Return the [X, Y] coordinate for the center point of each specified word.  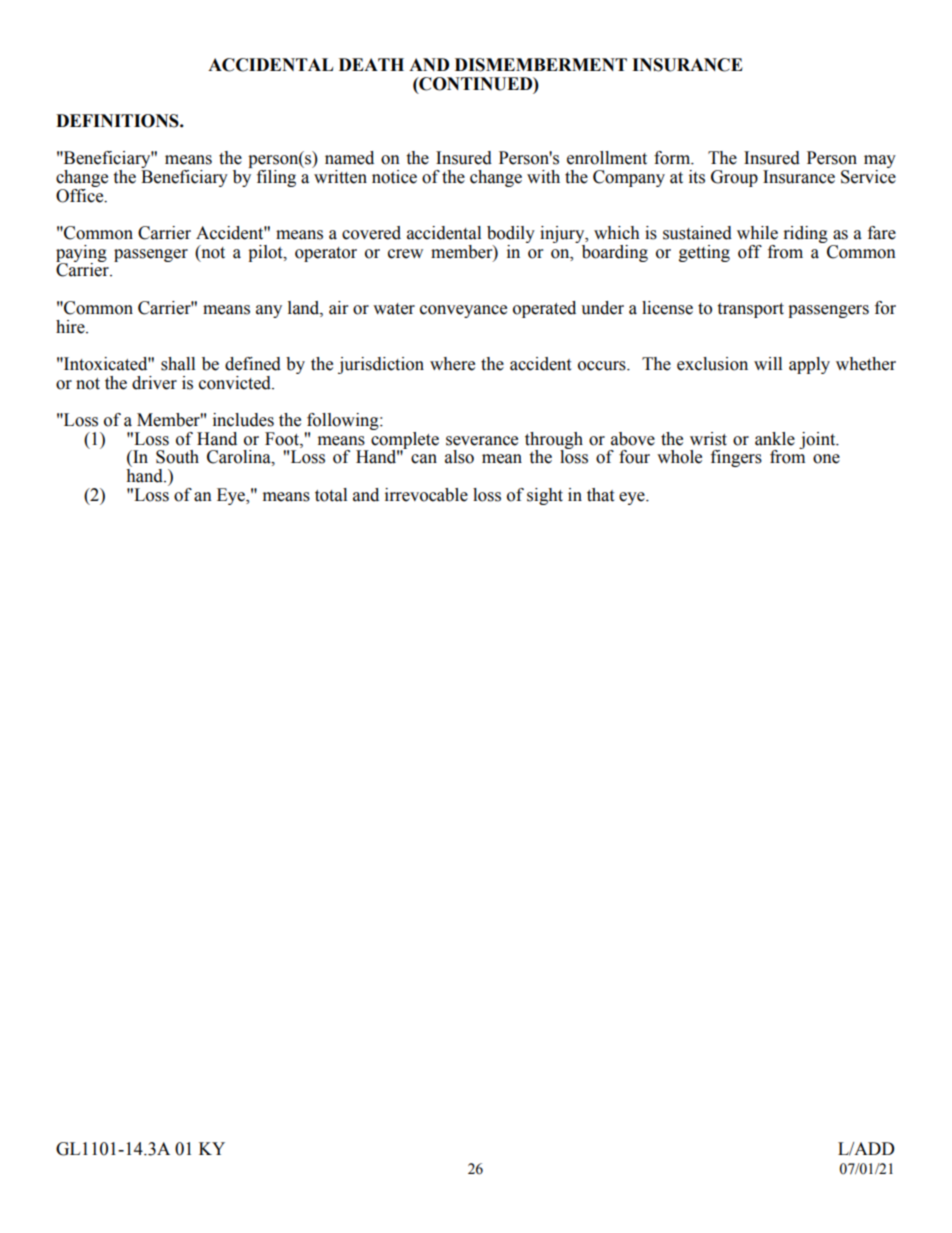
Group [734, 178]
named [349, 158]
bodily [511, 236]
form [673, 158]
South [177, 457]
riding [806, 234]
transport [750, 310]
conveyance [463, 311]
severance [482, 441]
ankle [775, 439]
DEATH [371, 64]
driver [154, 383]
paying [81, 254]
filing [276, 178]
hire [71, 327]
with [543, 177]
